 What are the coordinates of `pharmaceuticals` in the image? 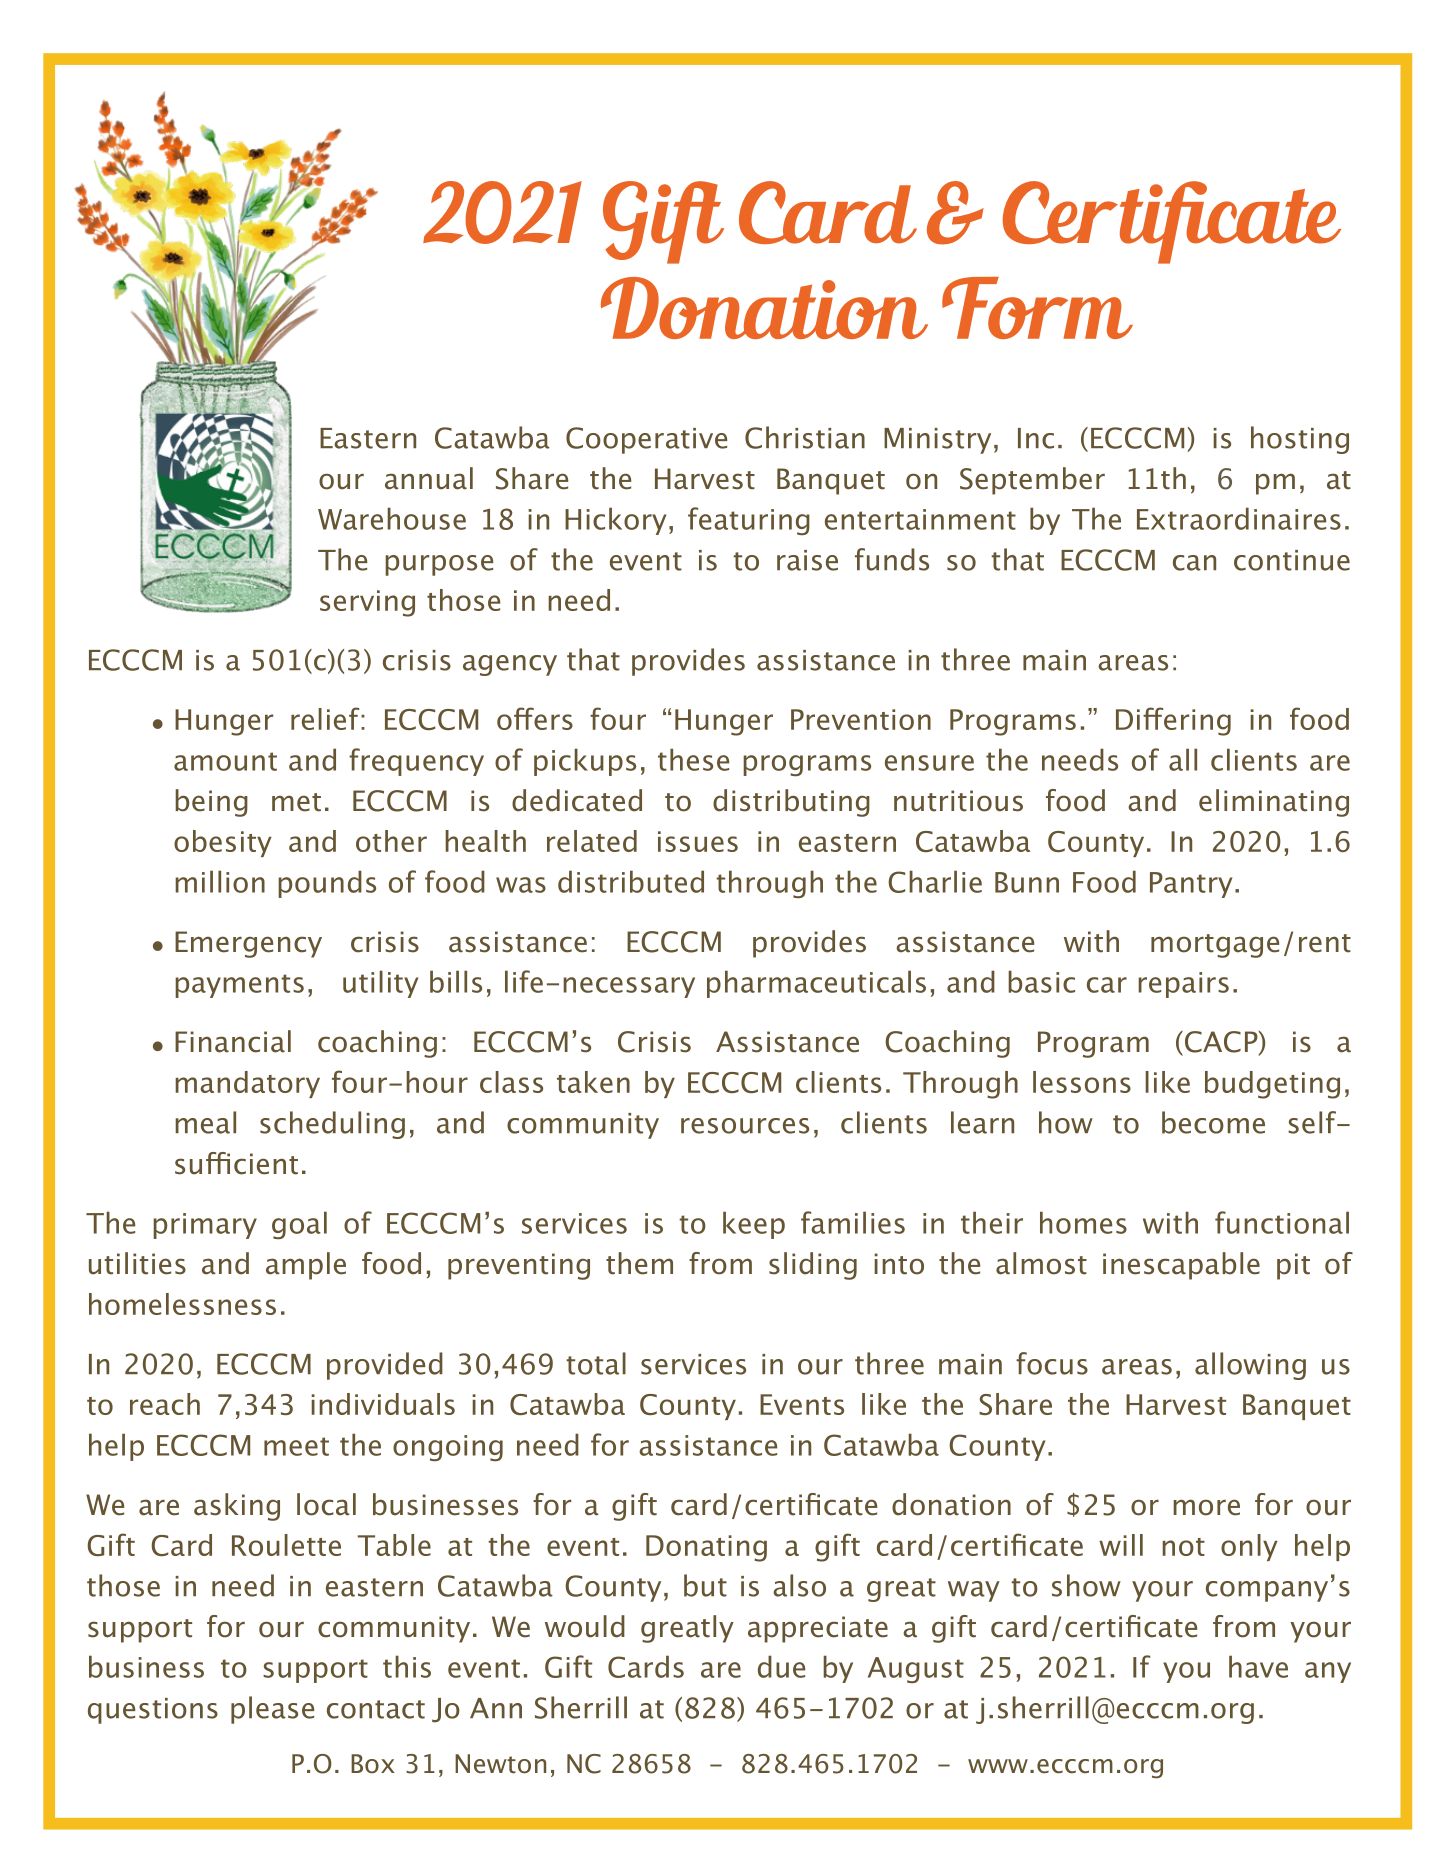 It's located at (816, 984).
